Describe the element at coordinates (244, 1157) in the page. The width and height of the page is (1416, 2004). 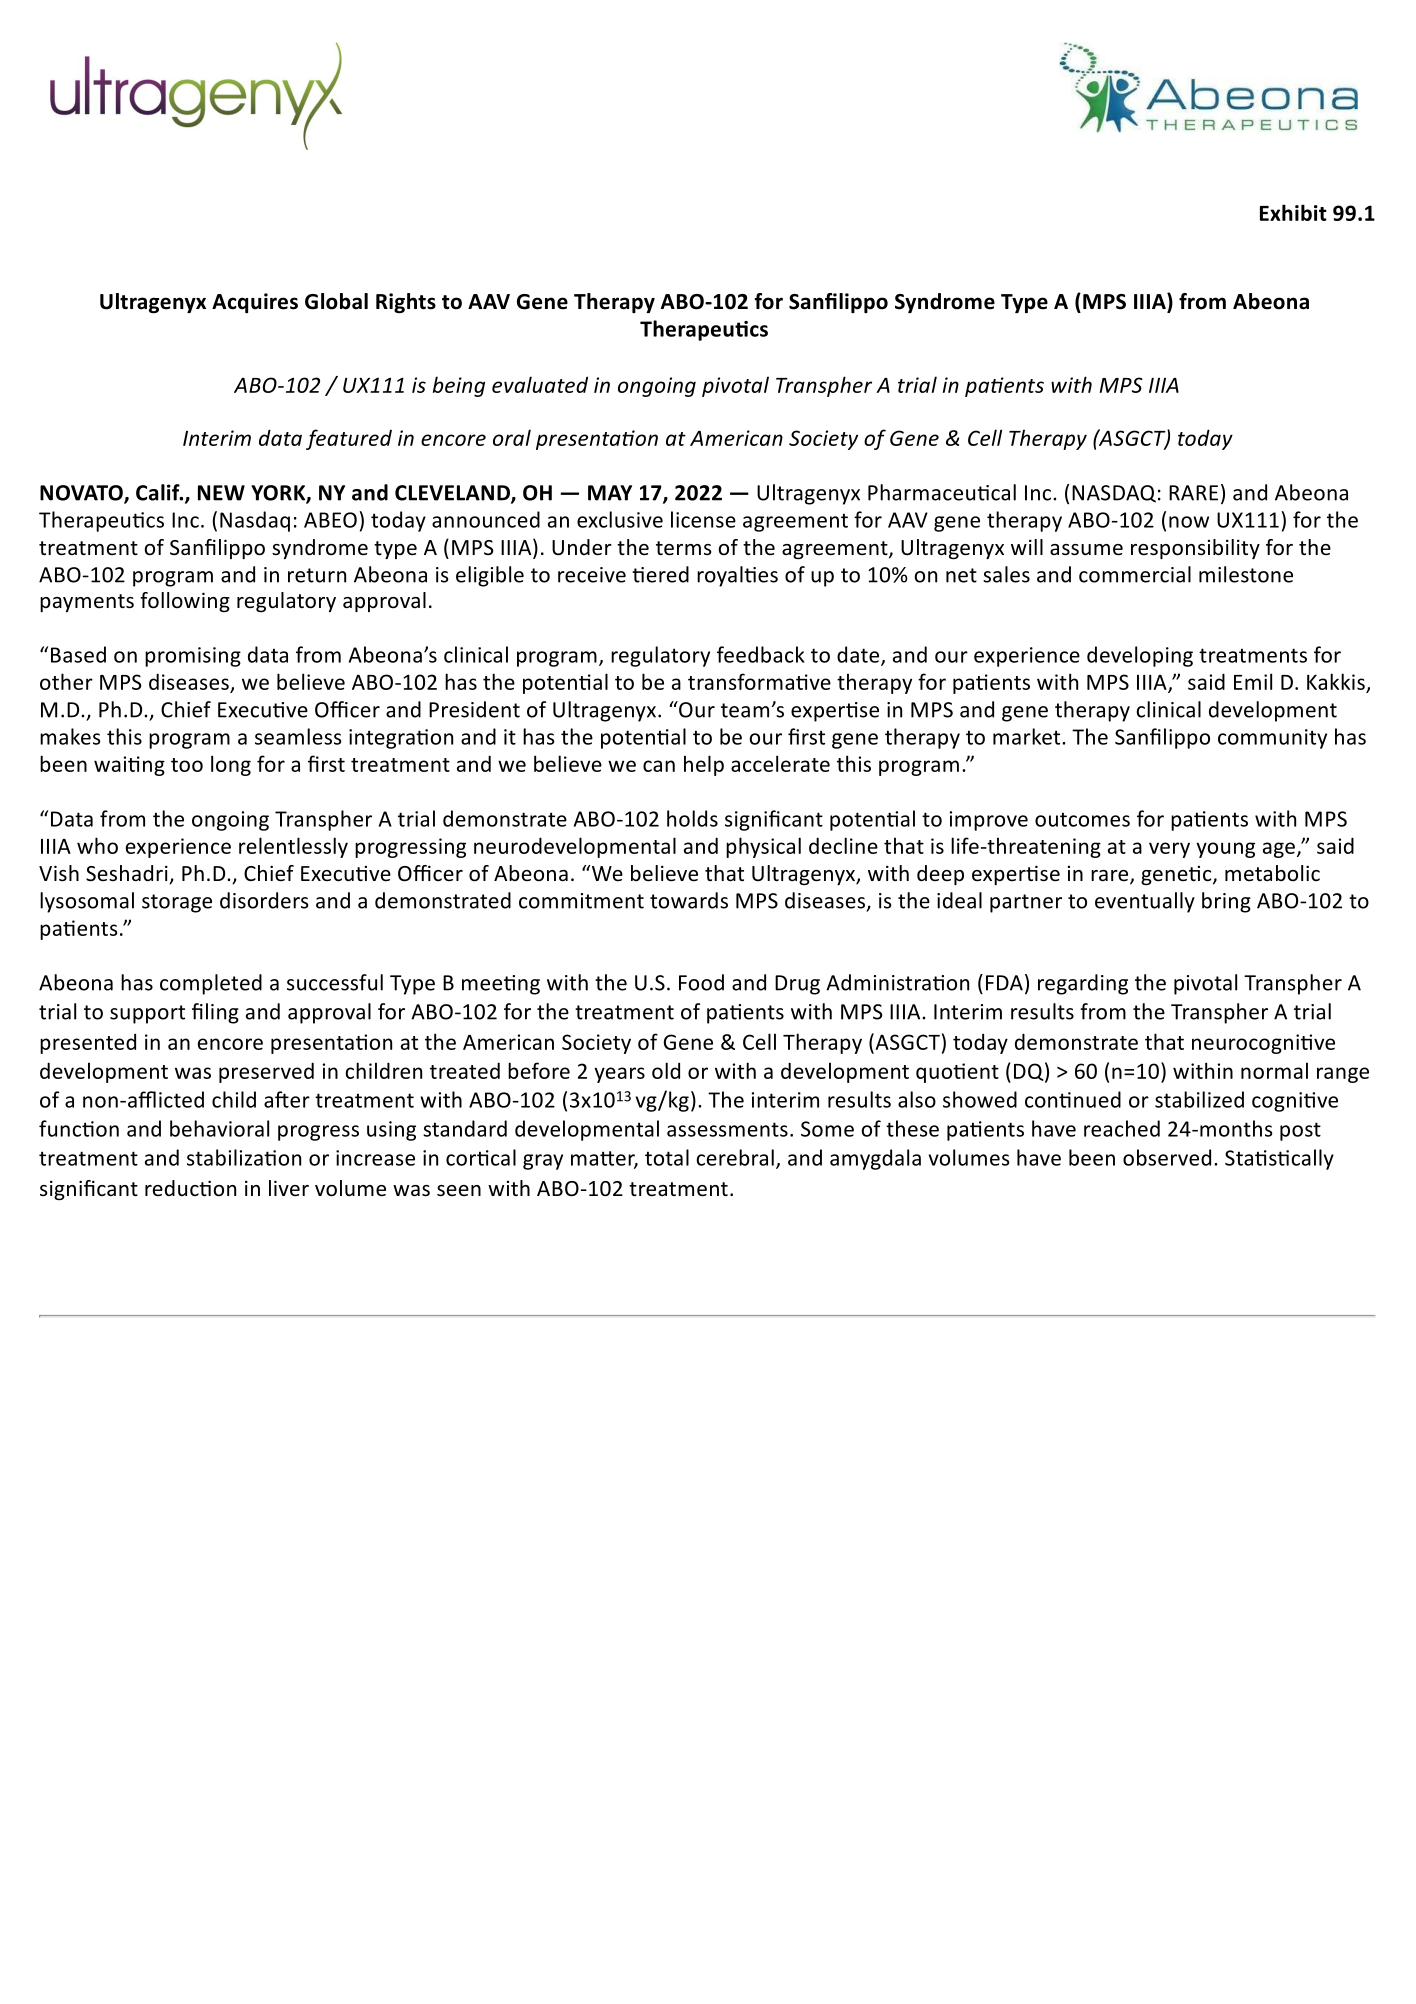
I see `stabilization` at that location.
